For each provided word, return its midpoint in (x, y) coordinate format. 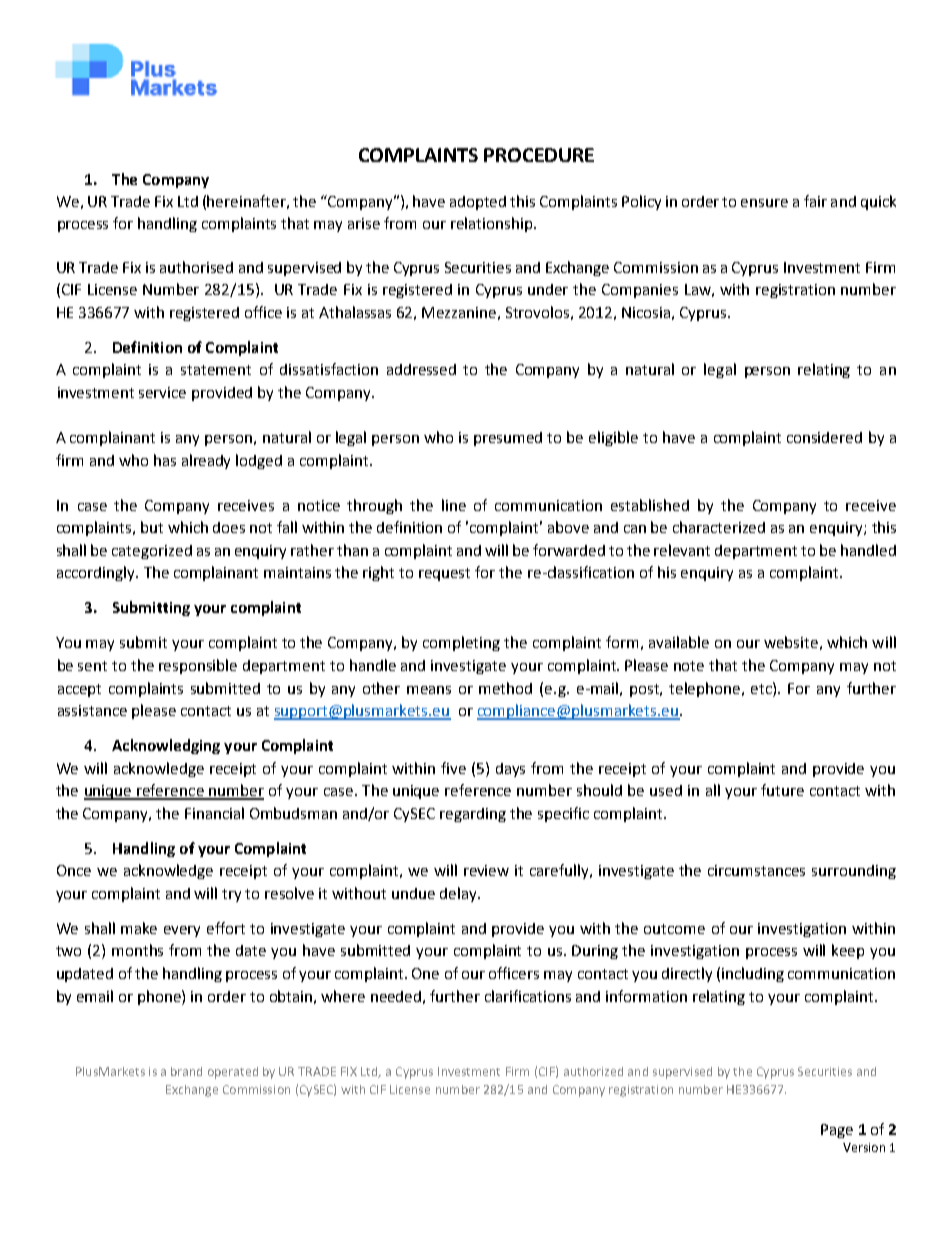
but (152, 527)
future (782, 790)
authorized (593, 1071)
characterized (719, 527)
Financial (214, 813)
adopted (478, 203)
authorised (196, 267)
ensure (764, 203)
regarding (473, 815)
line (454, 505)
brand (186, 1071)
